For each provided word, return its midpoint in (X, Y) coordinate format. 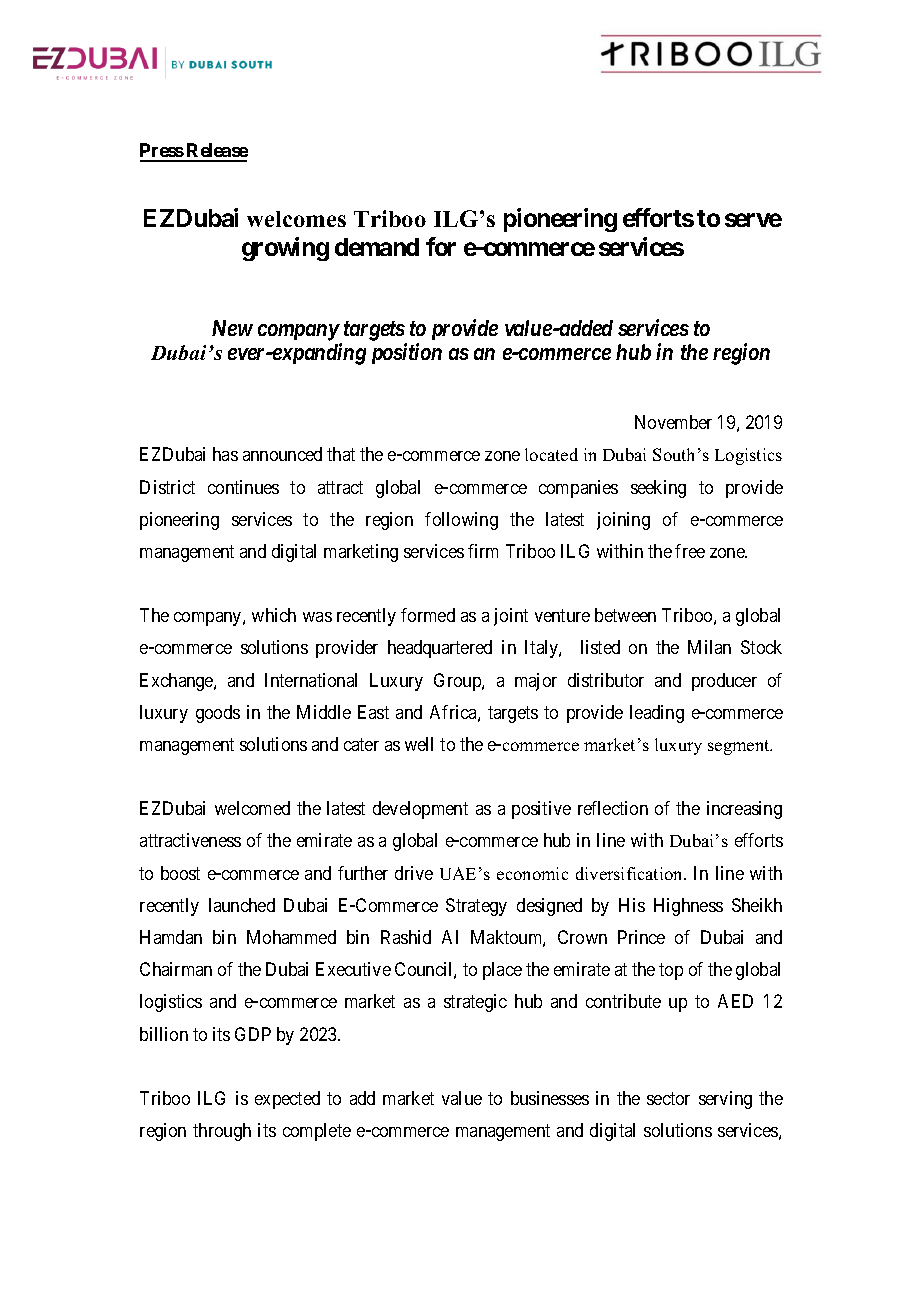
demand (377, 247)
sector (668, 1098)
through (222, 1132)
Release (216, 152)
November (673, 422)
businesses (550, 1098)
